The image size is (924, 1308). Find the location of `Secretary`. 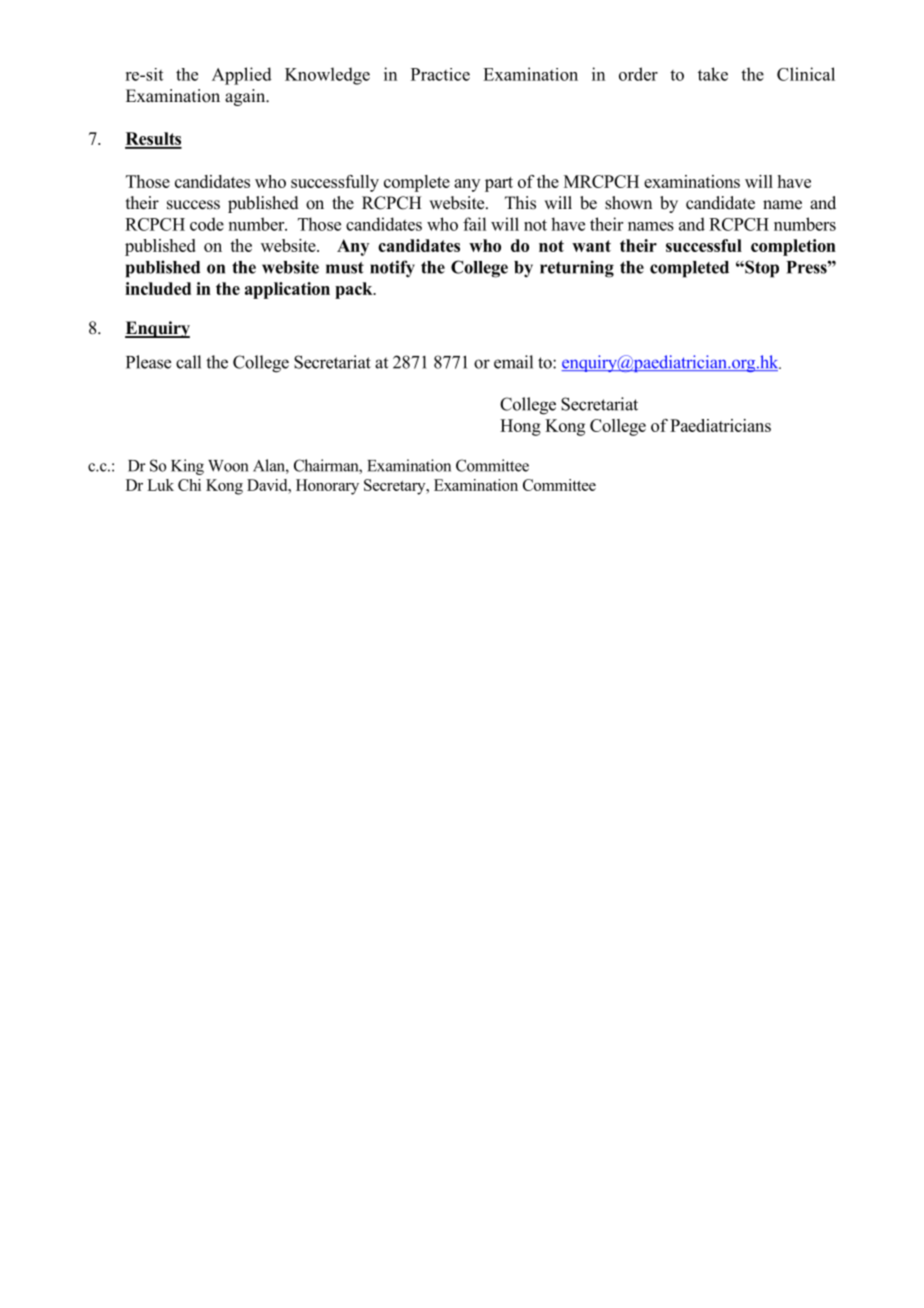

Secretary is located at coordinates (396, 487).
